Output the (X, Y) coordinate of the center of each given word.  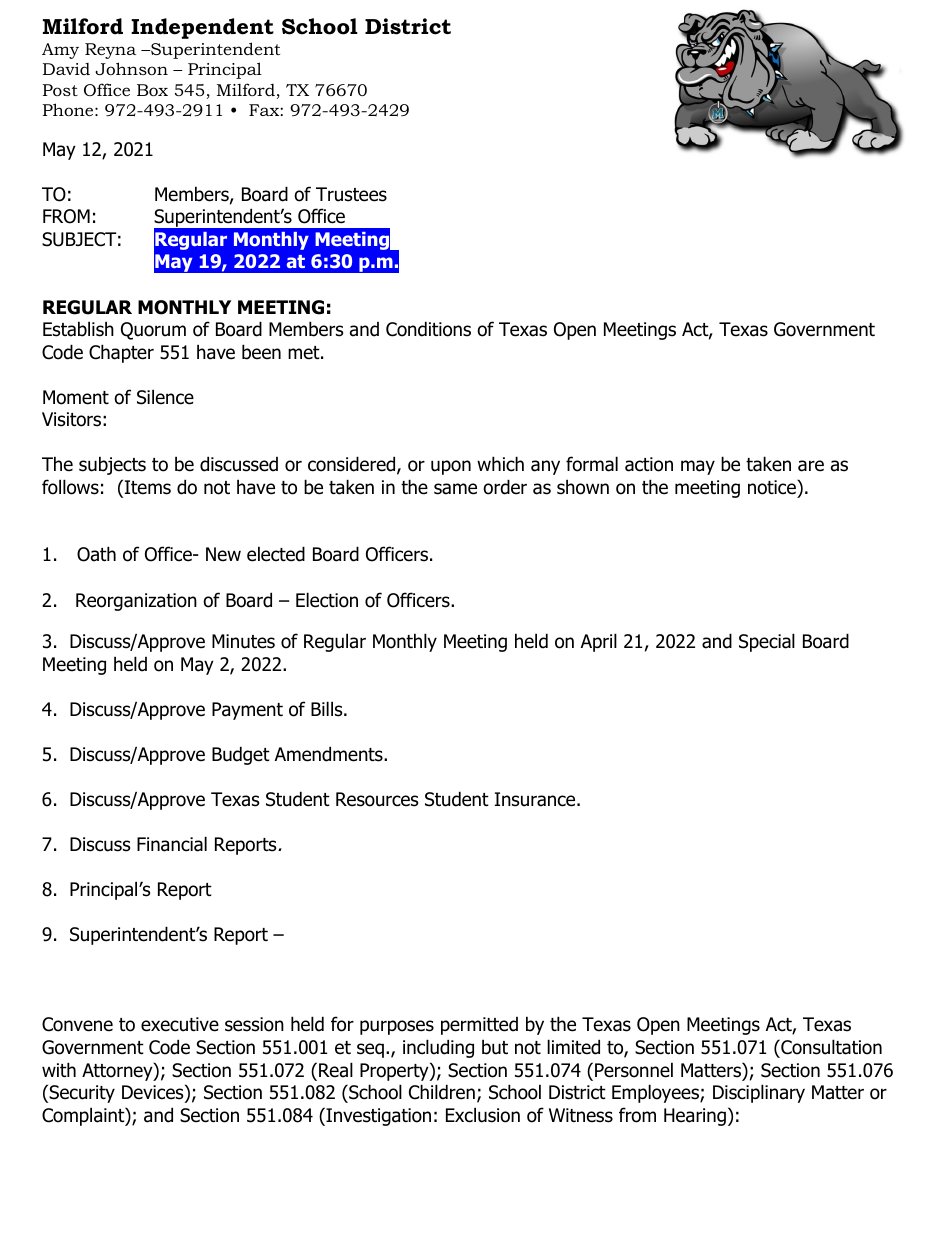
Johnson (131, 68)
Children (442, 1092)
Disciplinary (759, 1093)
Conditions (428, 329)
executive (180, 1024)
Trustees (351, 194)
